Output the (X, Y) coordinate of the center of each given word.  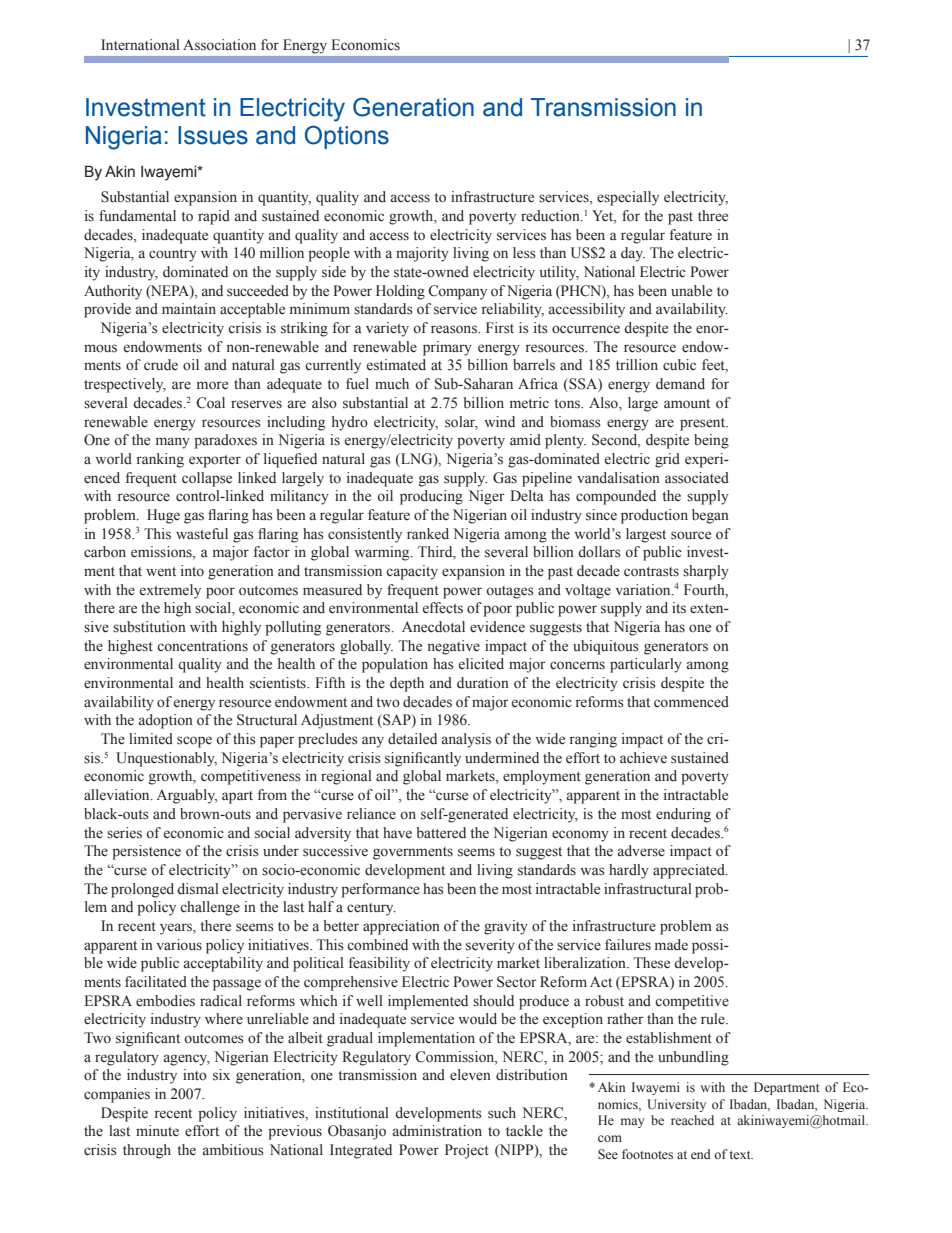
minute (157, 1130)
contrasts (651, 572)
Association (219, 45)
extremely (170, 591)
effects (443, 608)
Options (347, 137)
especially (628, 198)
